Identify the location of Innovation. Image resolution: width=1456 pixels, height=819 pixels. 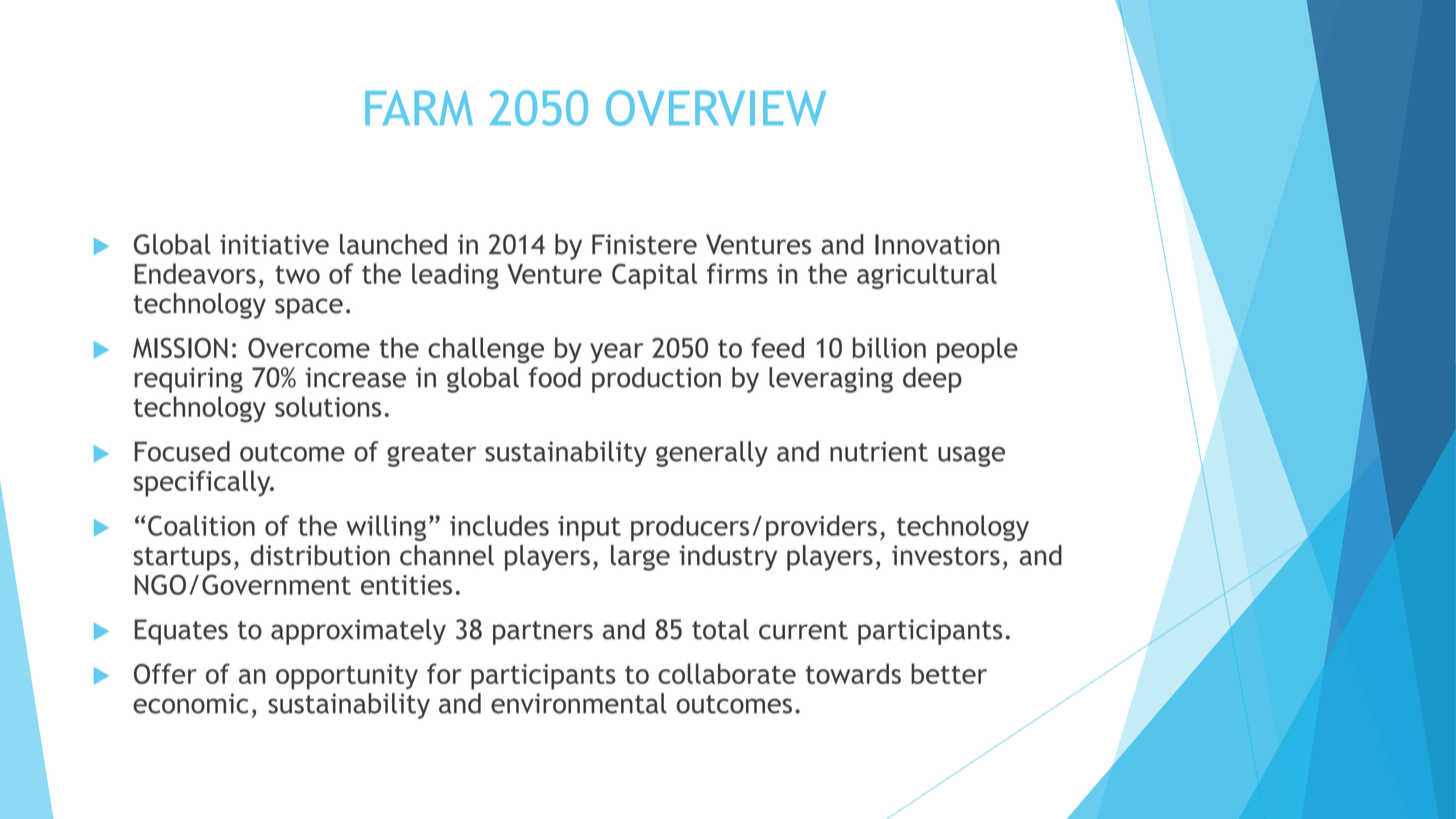
(937, 244).
